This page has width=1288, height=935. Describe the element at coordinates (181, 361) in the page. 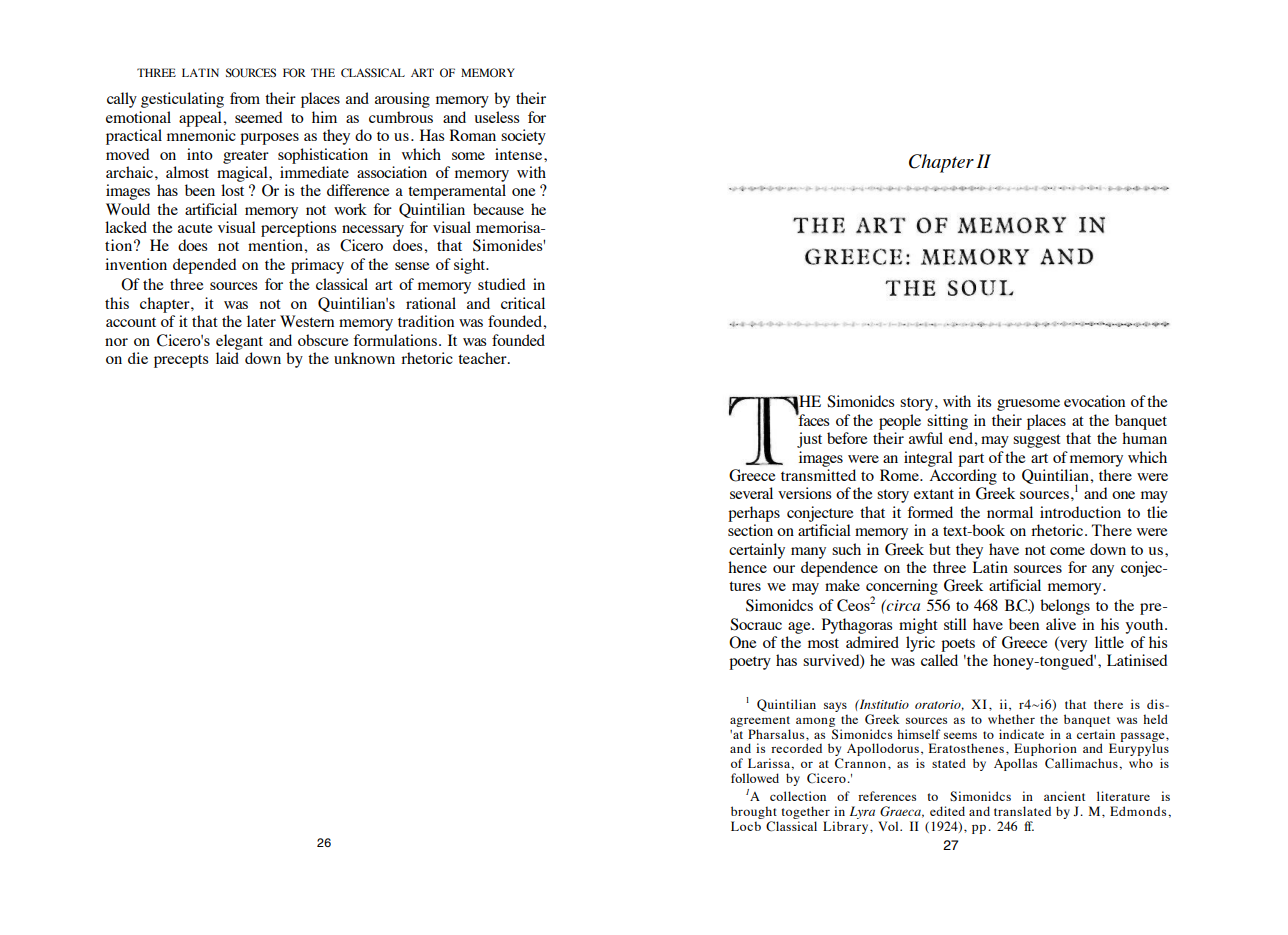

I see `precepts` at that location.
